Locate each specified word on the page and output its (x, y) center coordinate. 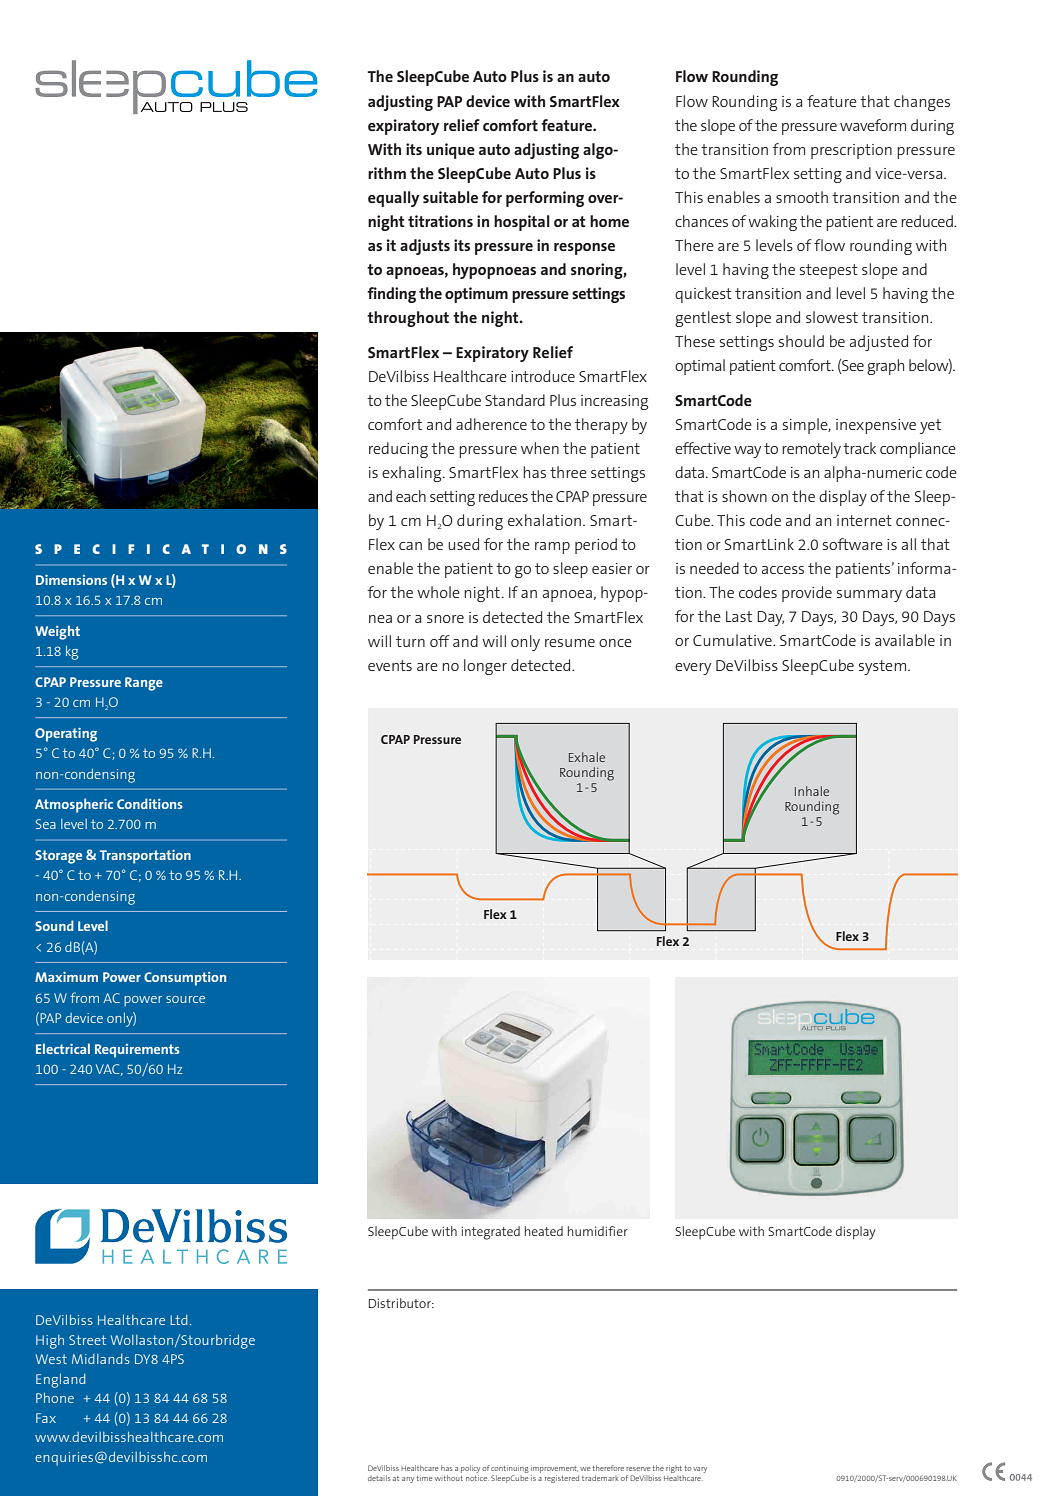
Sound (54, 925)
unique (451, 151)
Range (144, 684)
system (882, 667)
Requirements (137, 1051)
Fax (46, 1418)
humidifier (598, 1231)
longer (485, 667)
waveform (873, 125)
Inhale (812, 791)
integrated (491, 1233)
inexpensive (876, 426)
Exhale (587, 757)
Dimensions (71, 580)
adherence (491, 424)
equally (394, 199)
